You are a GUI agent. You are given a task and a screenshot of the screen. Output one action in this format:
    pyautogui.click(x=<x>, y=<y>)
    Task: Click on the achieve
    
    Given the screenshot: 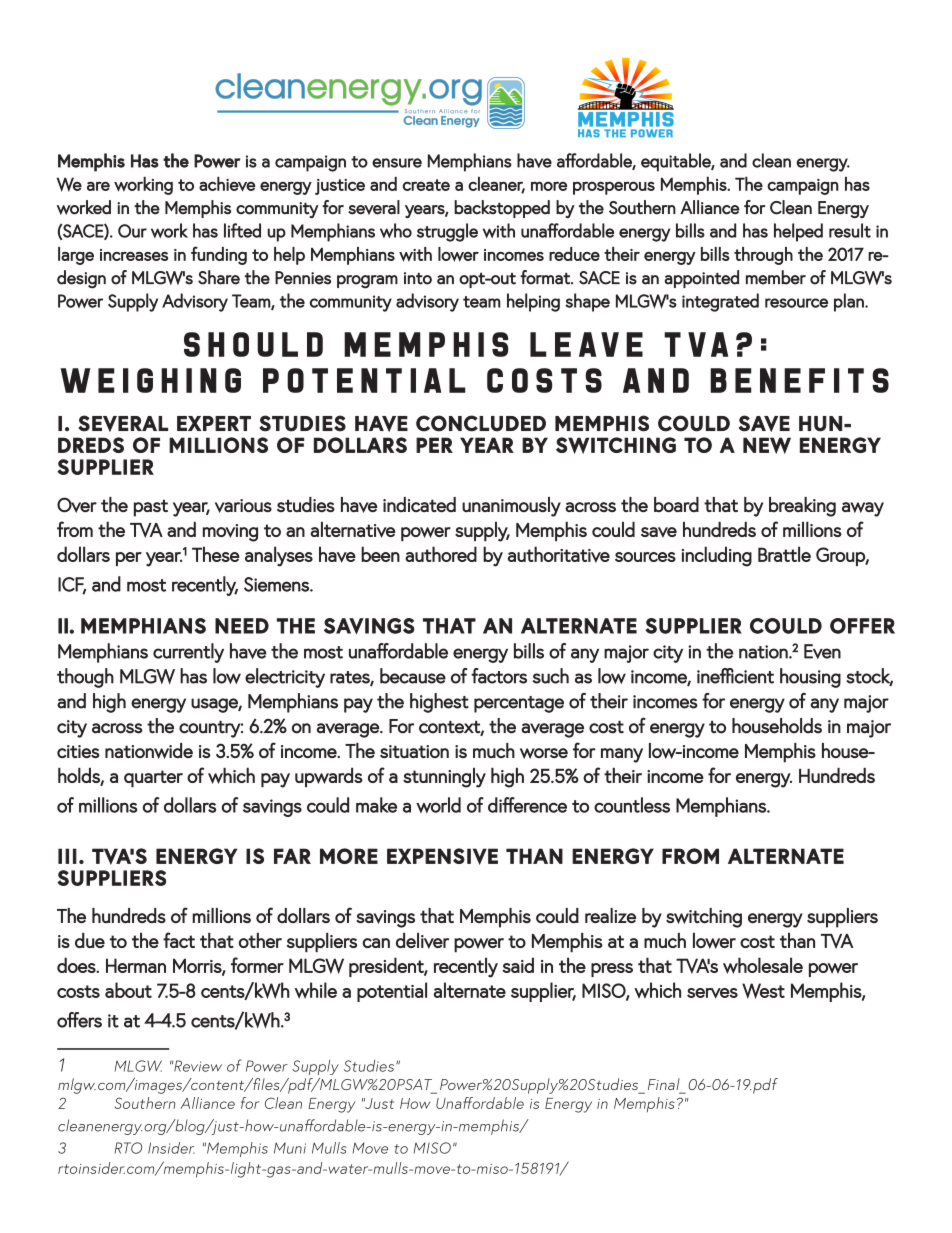 What is the action you would take?
    pyautogui.click(x=227, y=184)
